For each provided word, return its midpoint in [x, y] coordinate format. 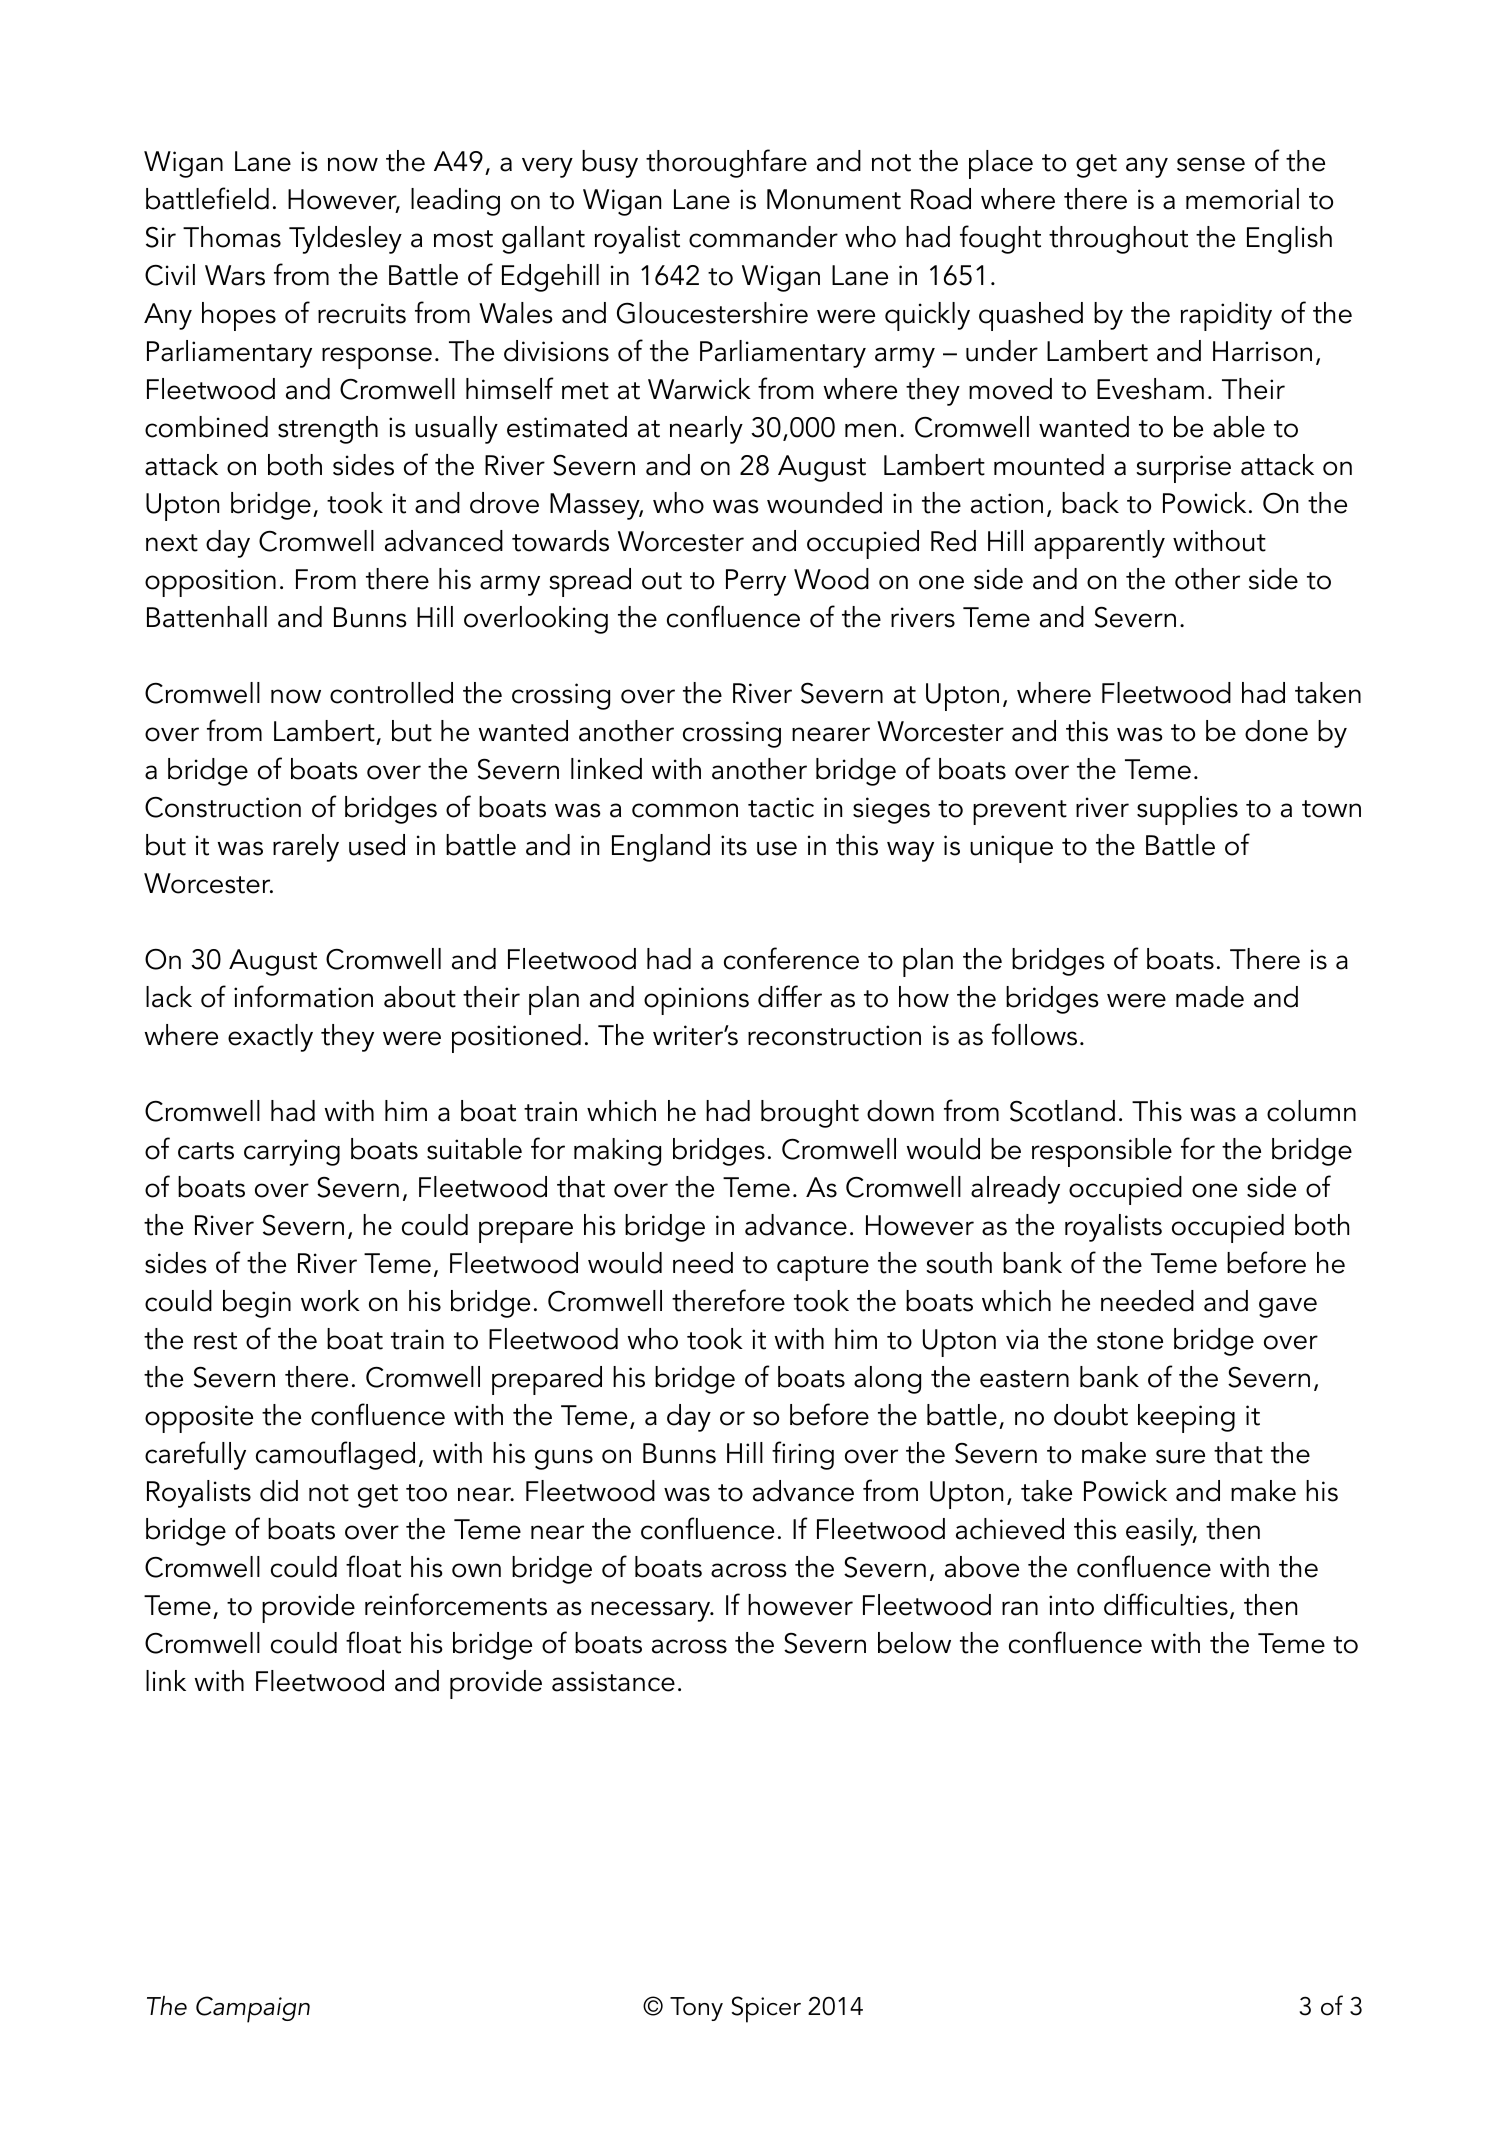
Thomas [232, 237]
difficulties [1166, 1604]
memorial [1242, 199]
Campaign [253, 2009]
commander [763, 237]
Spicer [766, 2009]
